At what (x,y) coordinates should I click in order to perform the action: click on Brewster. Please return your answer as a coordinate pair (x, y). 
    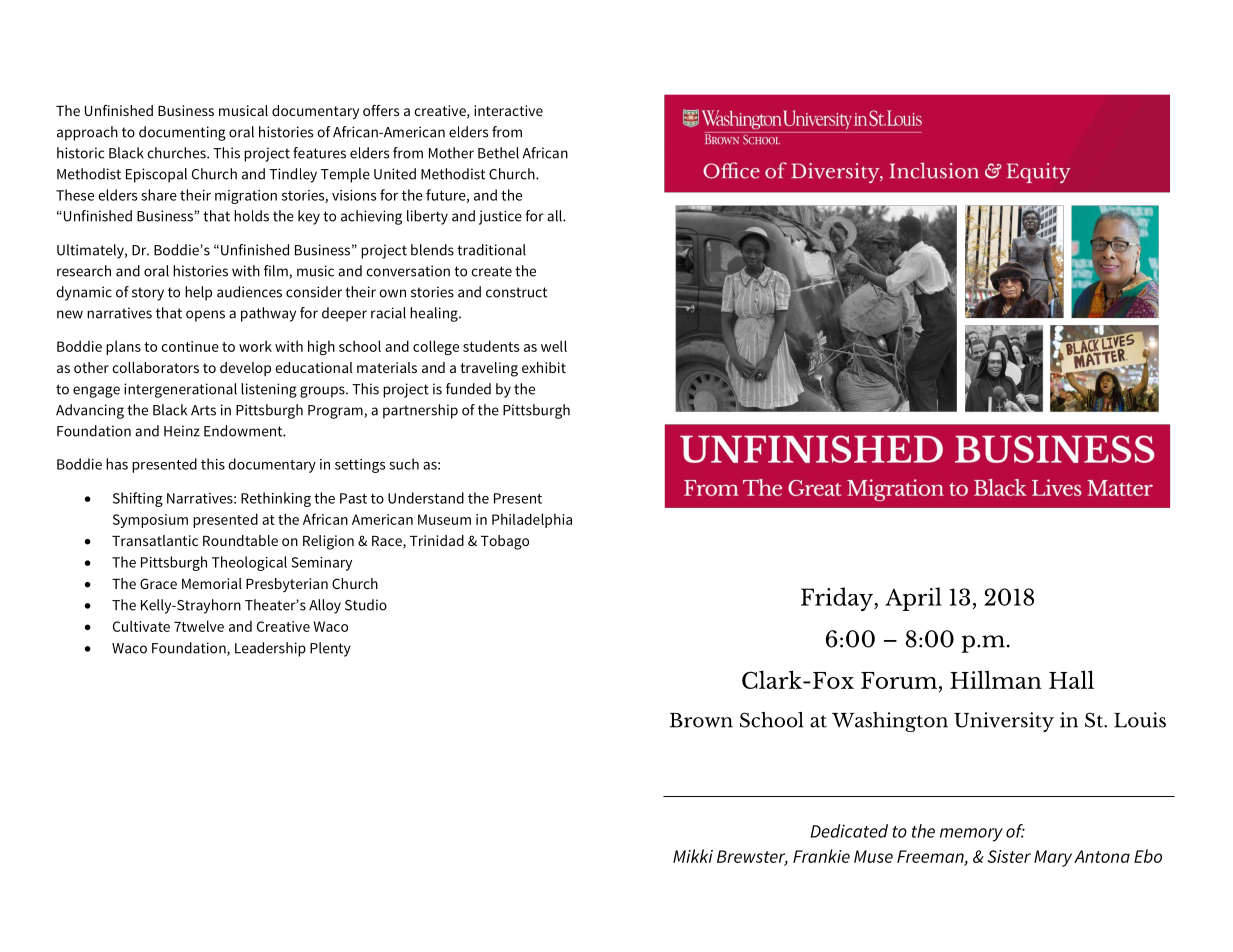
    Looking at the image, I should click on (752, 857).
